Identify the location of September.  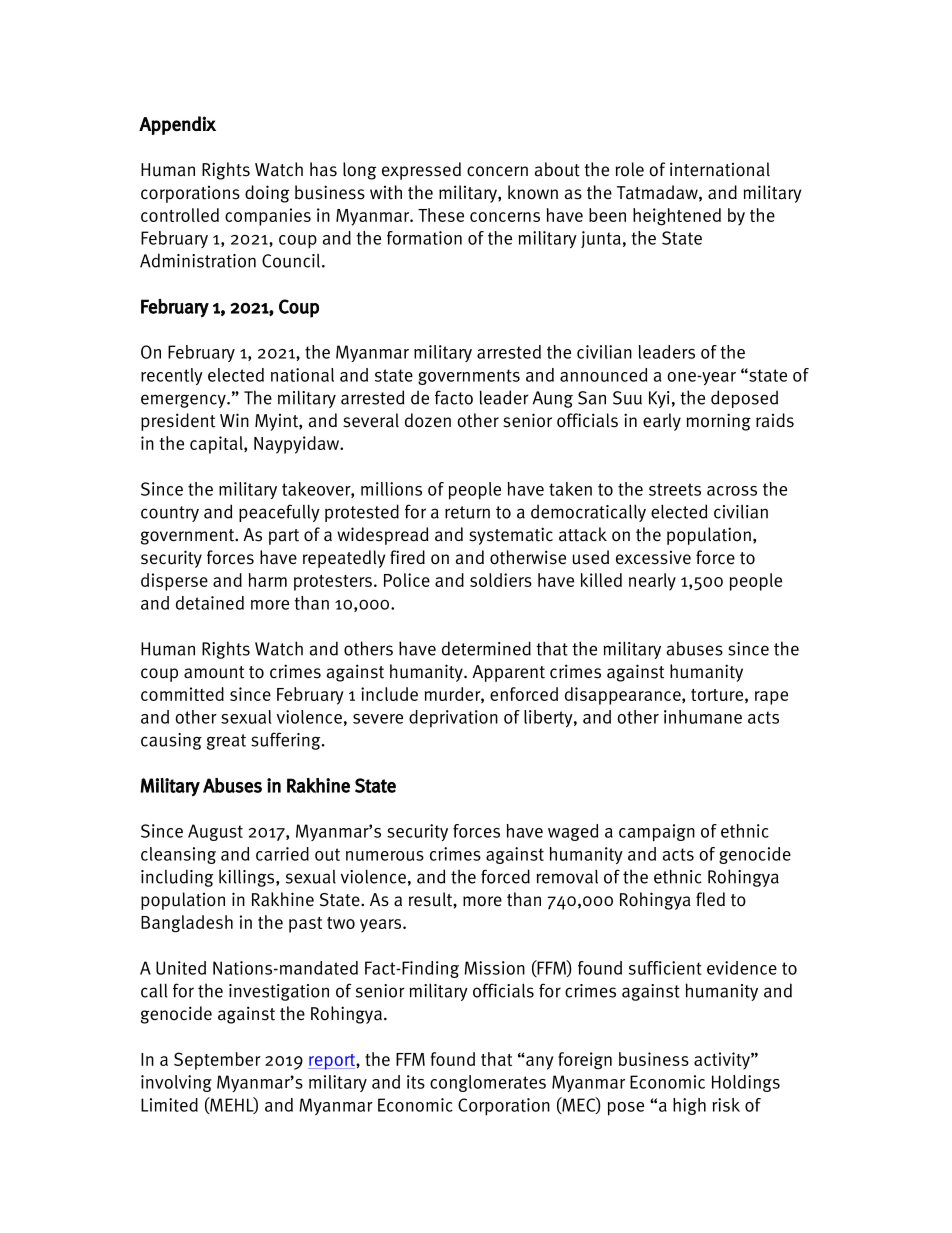
(217, 1061).
